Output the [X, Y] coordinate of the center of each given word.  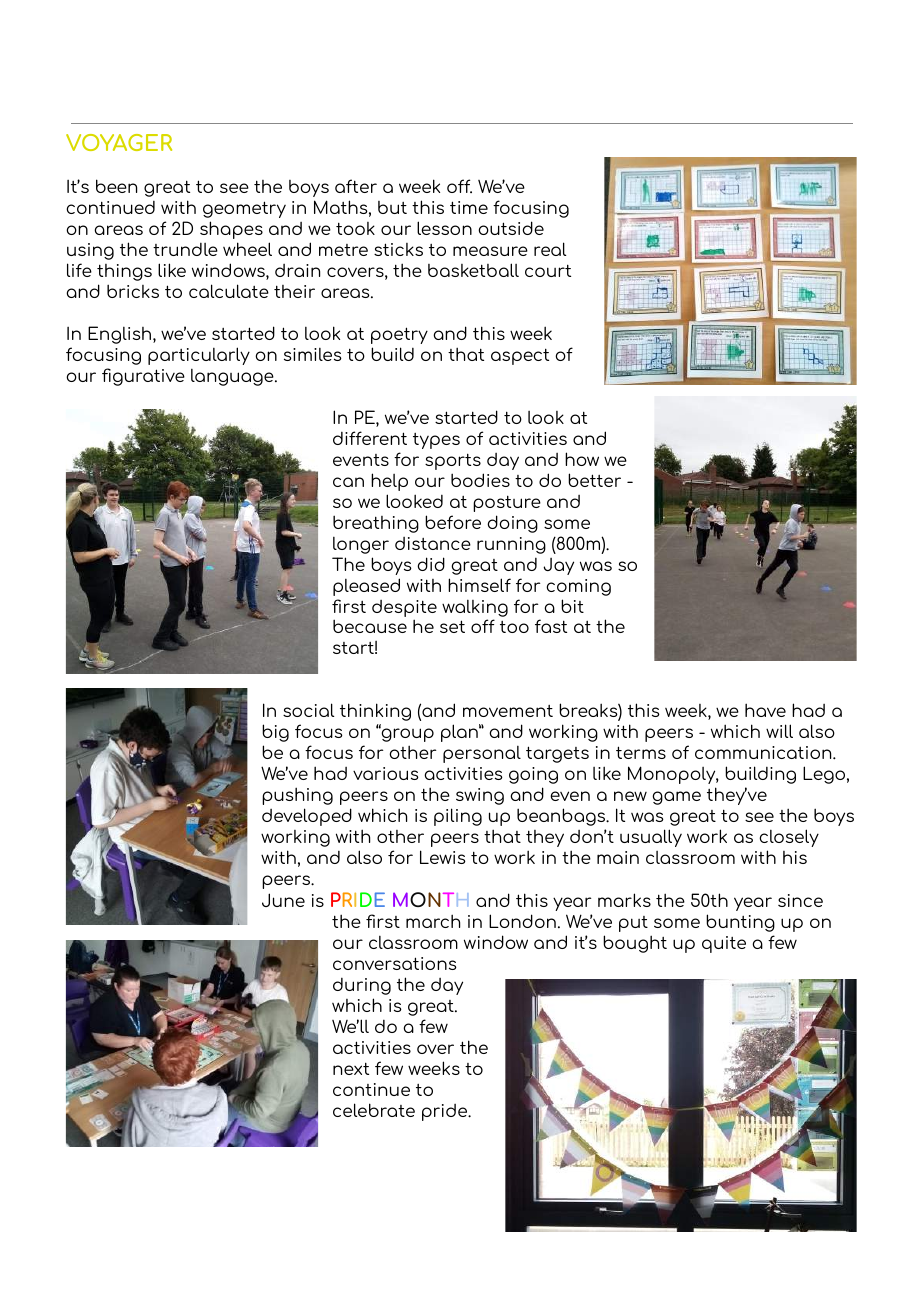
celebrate [374, 1110]
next [351, 1068]
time [469, 207]
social [308, 710]
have [765, 710]
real [550, 249]
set [452, 626]
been [116, 186]
